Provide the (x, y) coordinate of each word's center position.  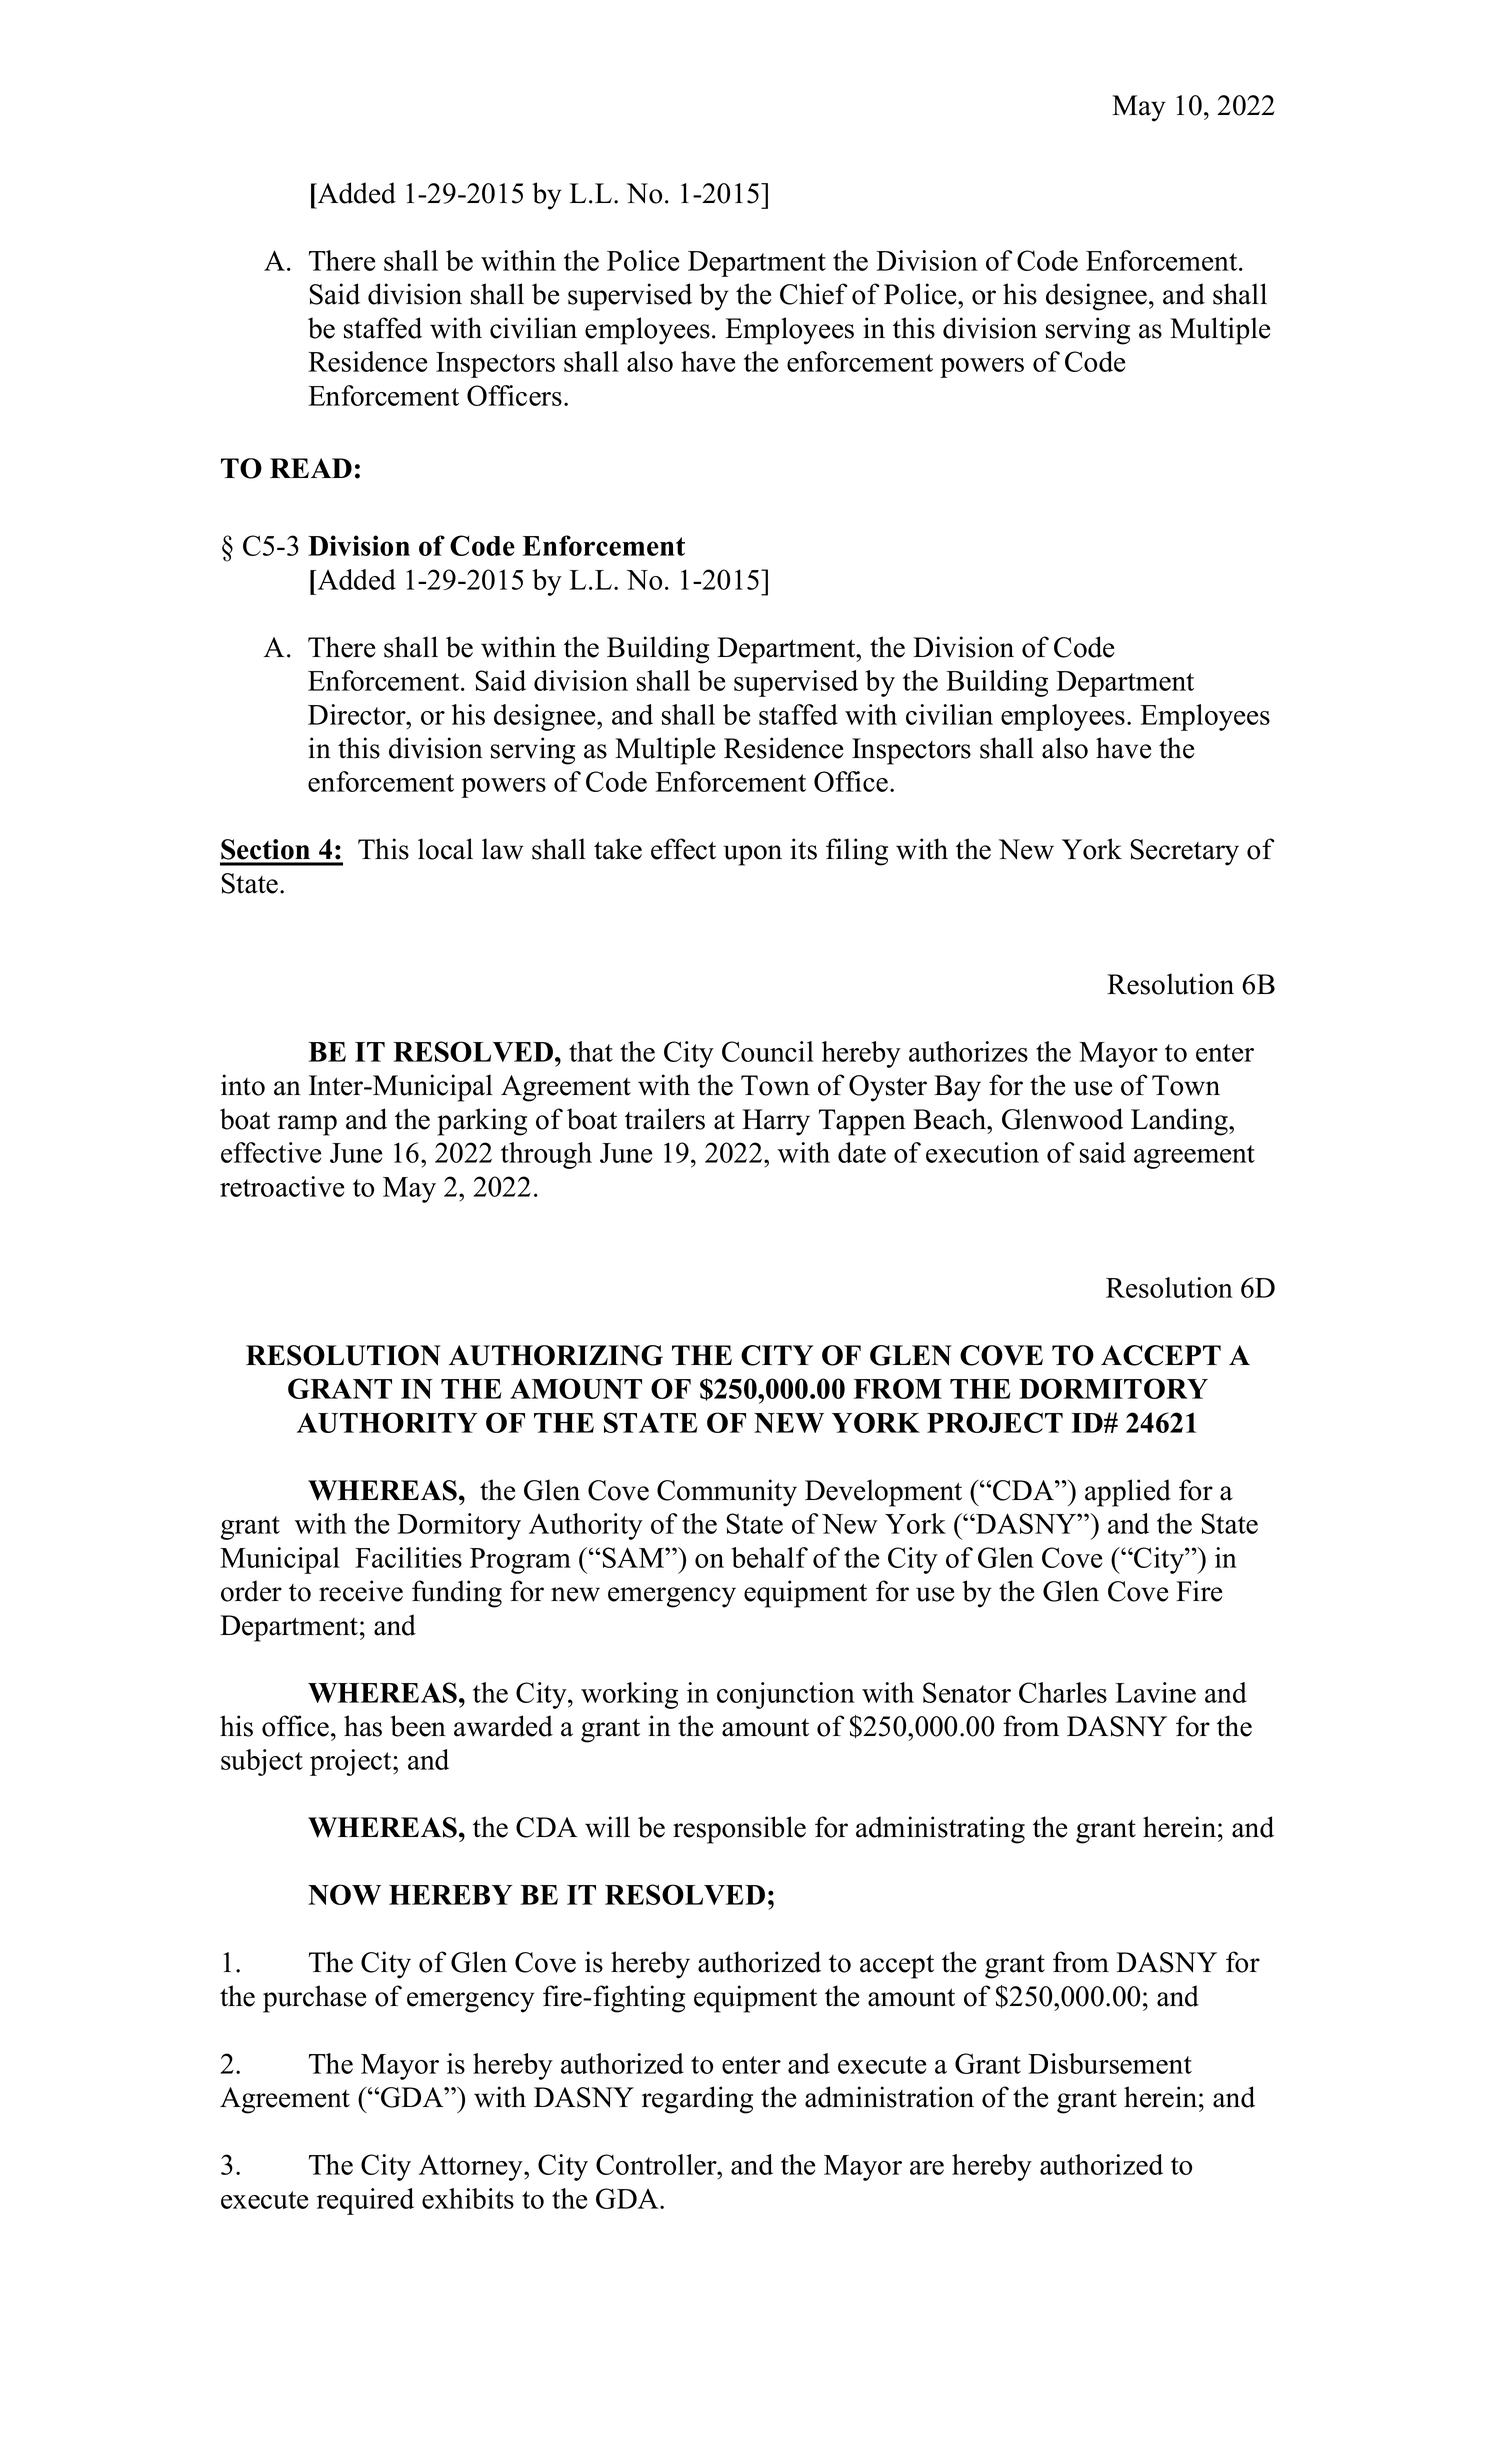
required (365, 2201)
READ (311, 468)
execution (982, 1152)
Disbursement (1110, 2063)
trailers (665, 1119)
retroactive (282, 1186)
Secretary (1185, 852)
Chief (813, 294)
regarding (697, 2100)
